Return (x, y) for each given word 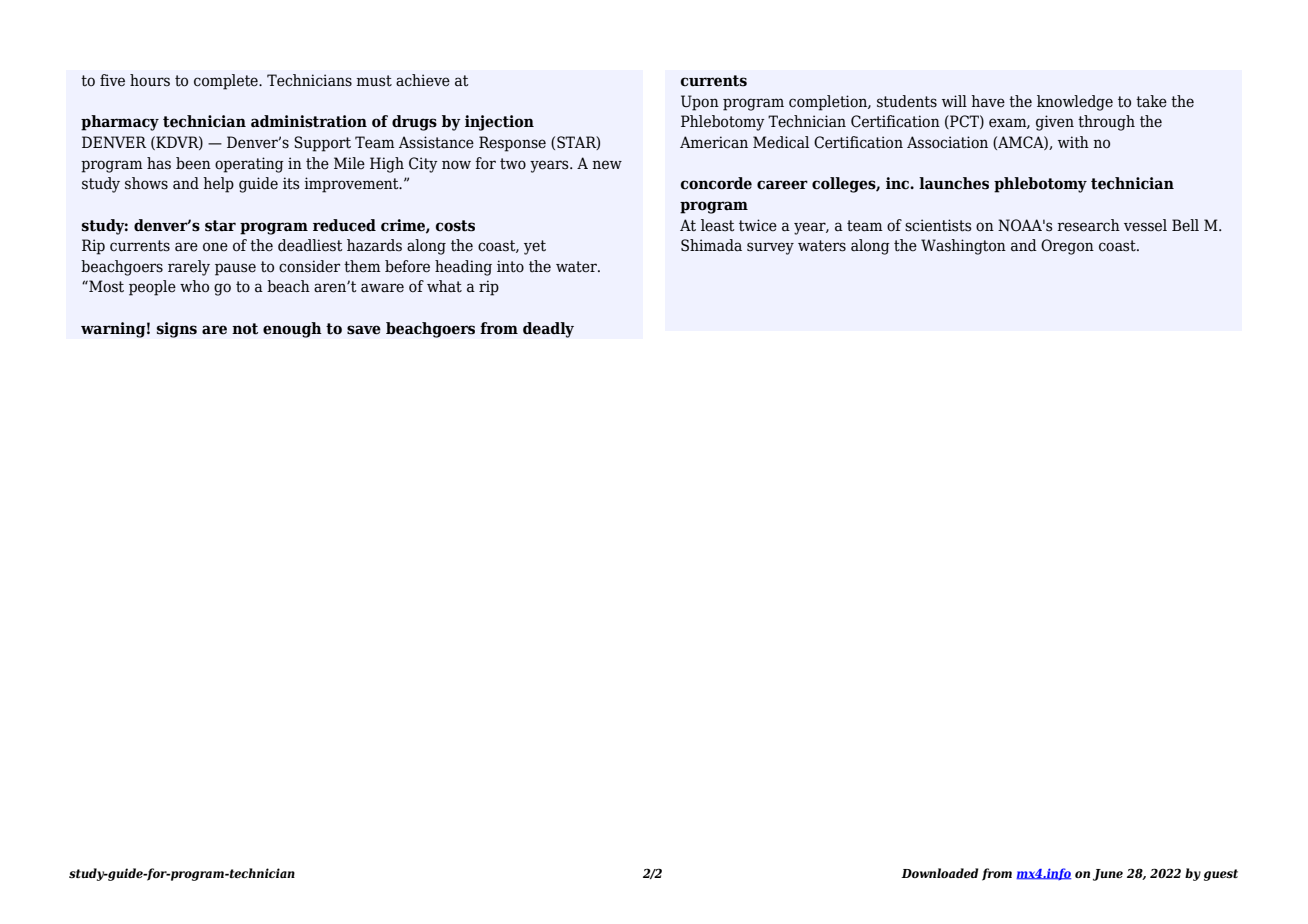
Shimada (711, 245)
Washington (963, 247)
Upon (700, 103)
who (194, 286)
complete (227, 82)
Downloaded (940, 873)
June (1108, 875)
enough (292, 330)
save (364, 330)
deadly (548, 330)
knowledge (1075, 103)
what (444, 286)
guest (1221, 875)
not (245, 329)
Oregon (1067, 247)
